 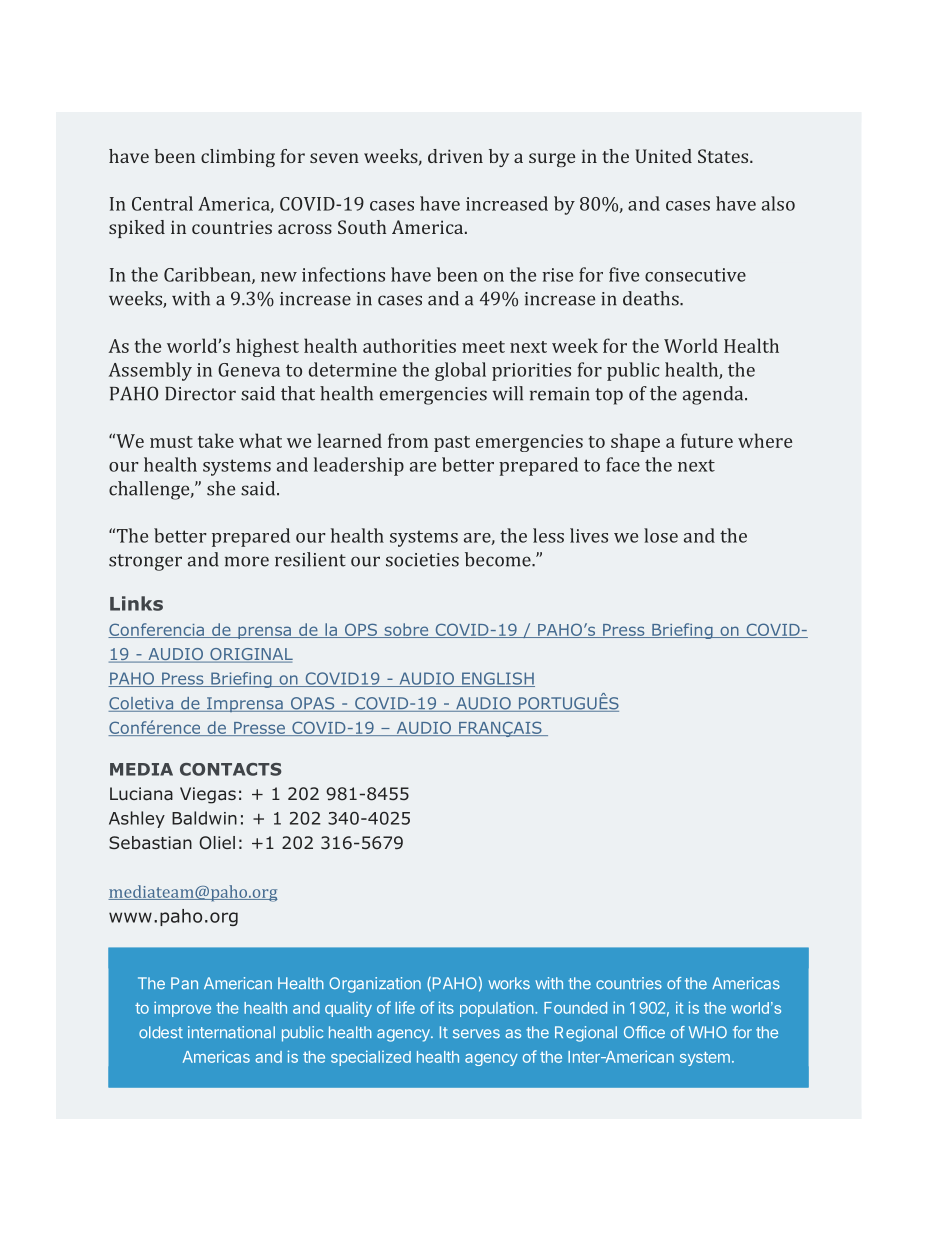 I want to click on more, so click(x=247, y=561).
